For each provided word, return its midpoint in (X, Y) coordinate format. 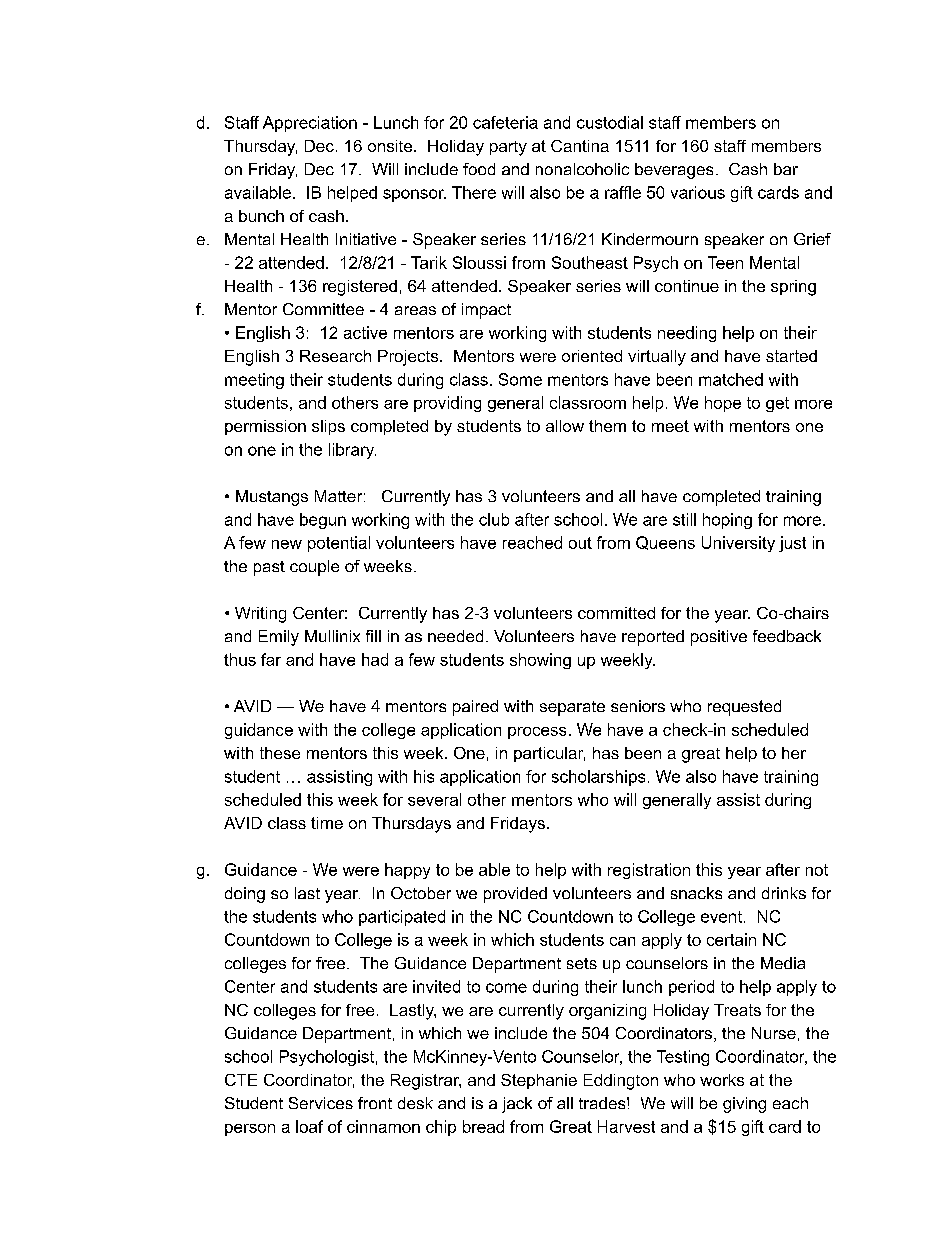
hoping (727, 521)
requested (744, 708)
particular (549, 754)
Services (321, 1103)
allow (565, 426)
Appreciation (310, 124)
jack (517, 1105)
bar (786, 169)
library (352, 451)
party (508, 148)
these (280, 753)
